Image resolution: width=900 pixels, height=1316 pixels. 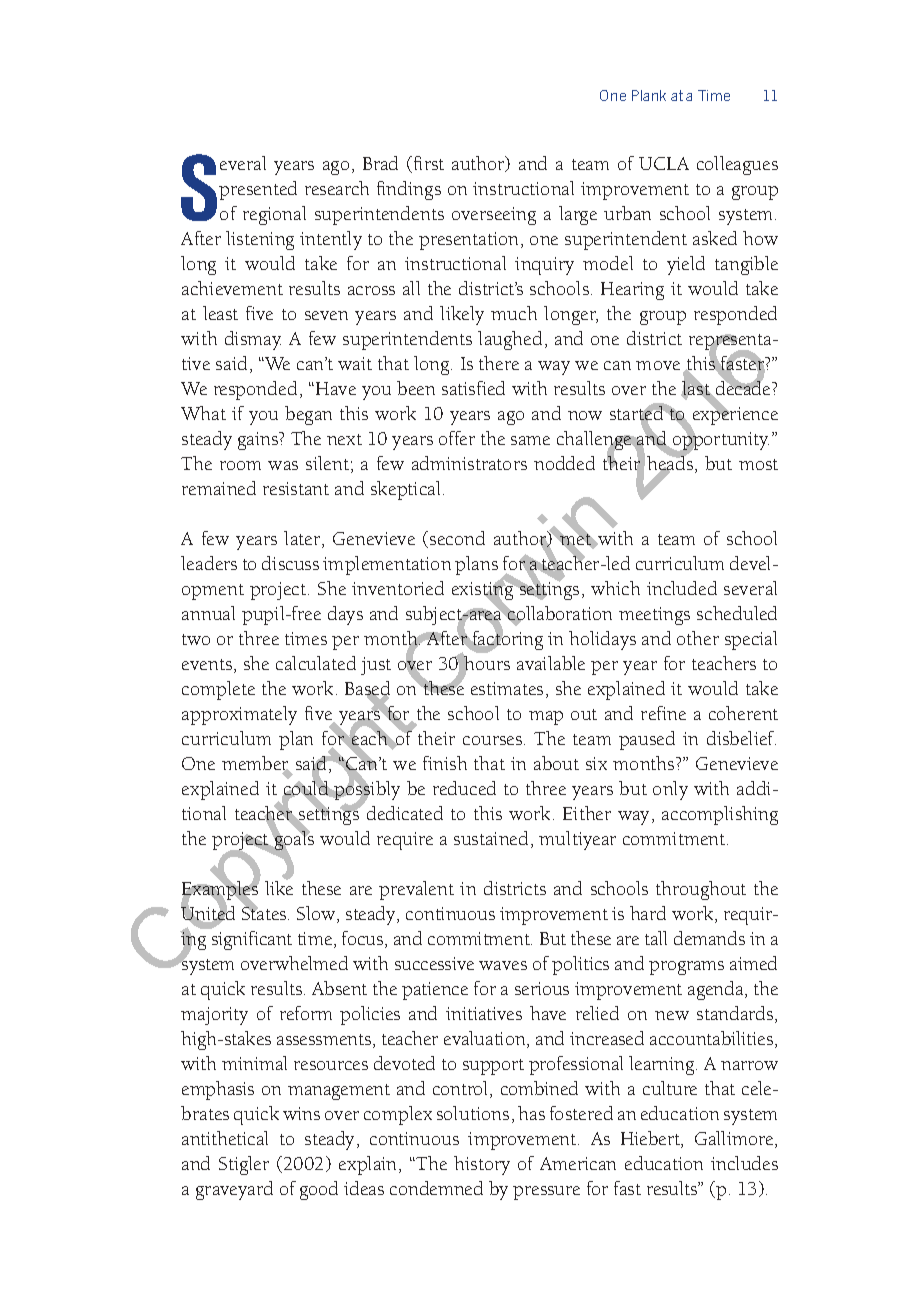 I want to click on UCLA, so click(x=664, y=163).
